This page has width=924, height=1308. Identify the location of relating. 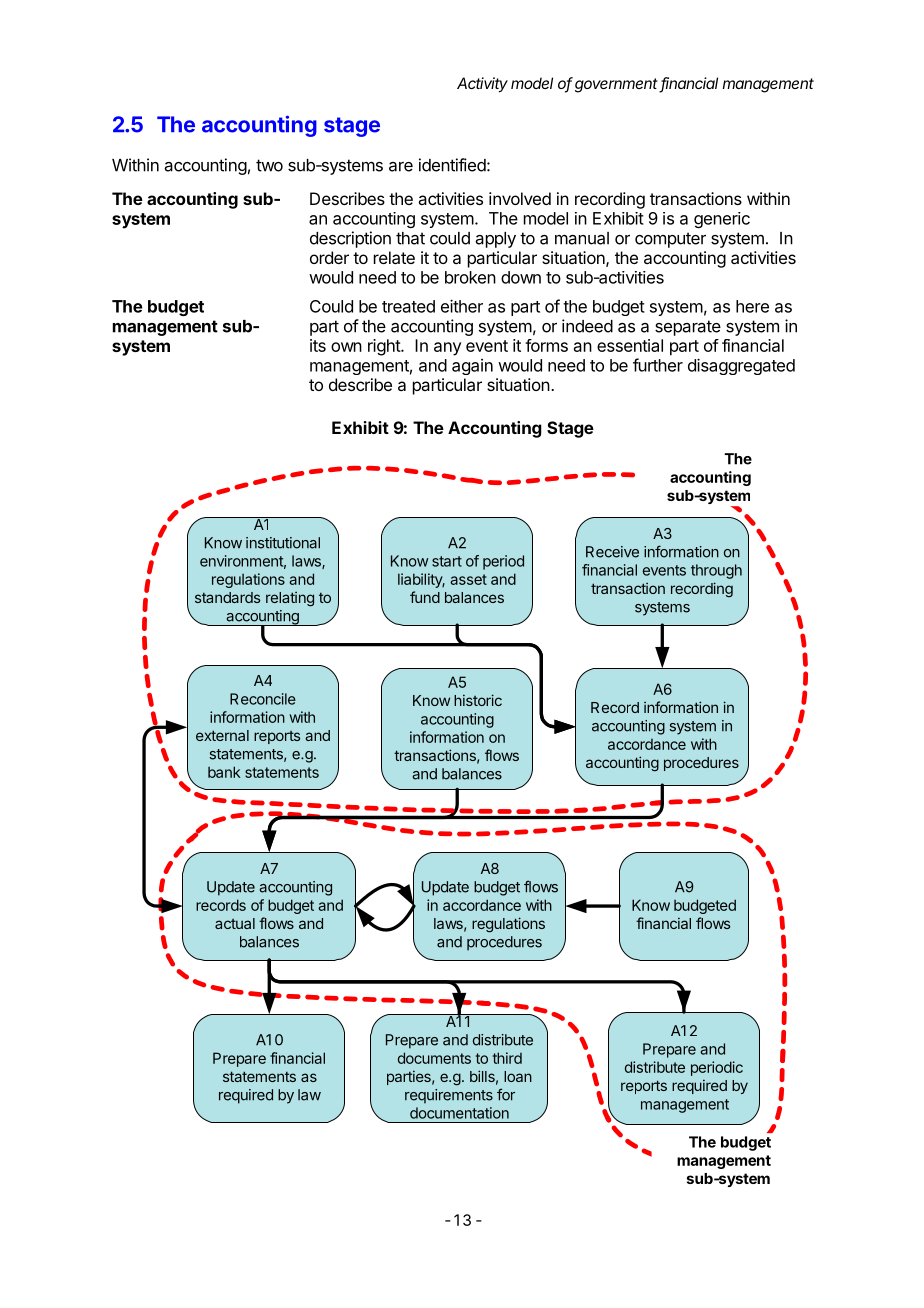
(290, 599).
